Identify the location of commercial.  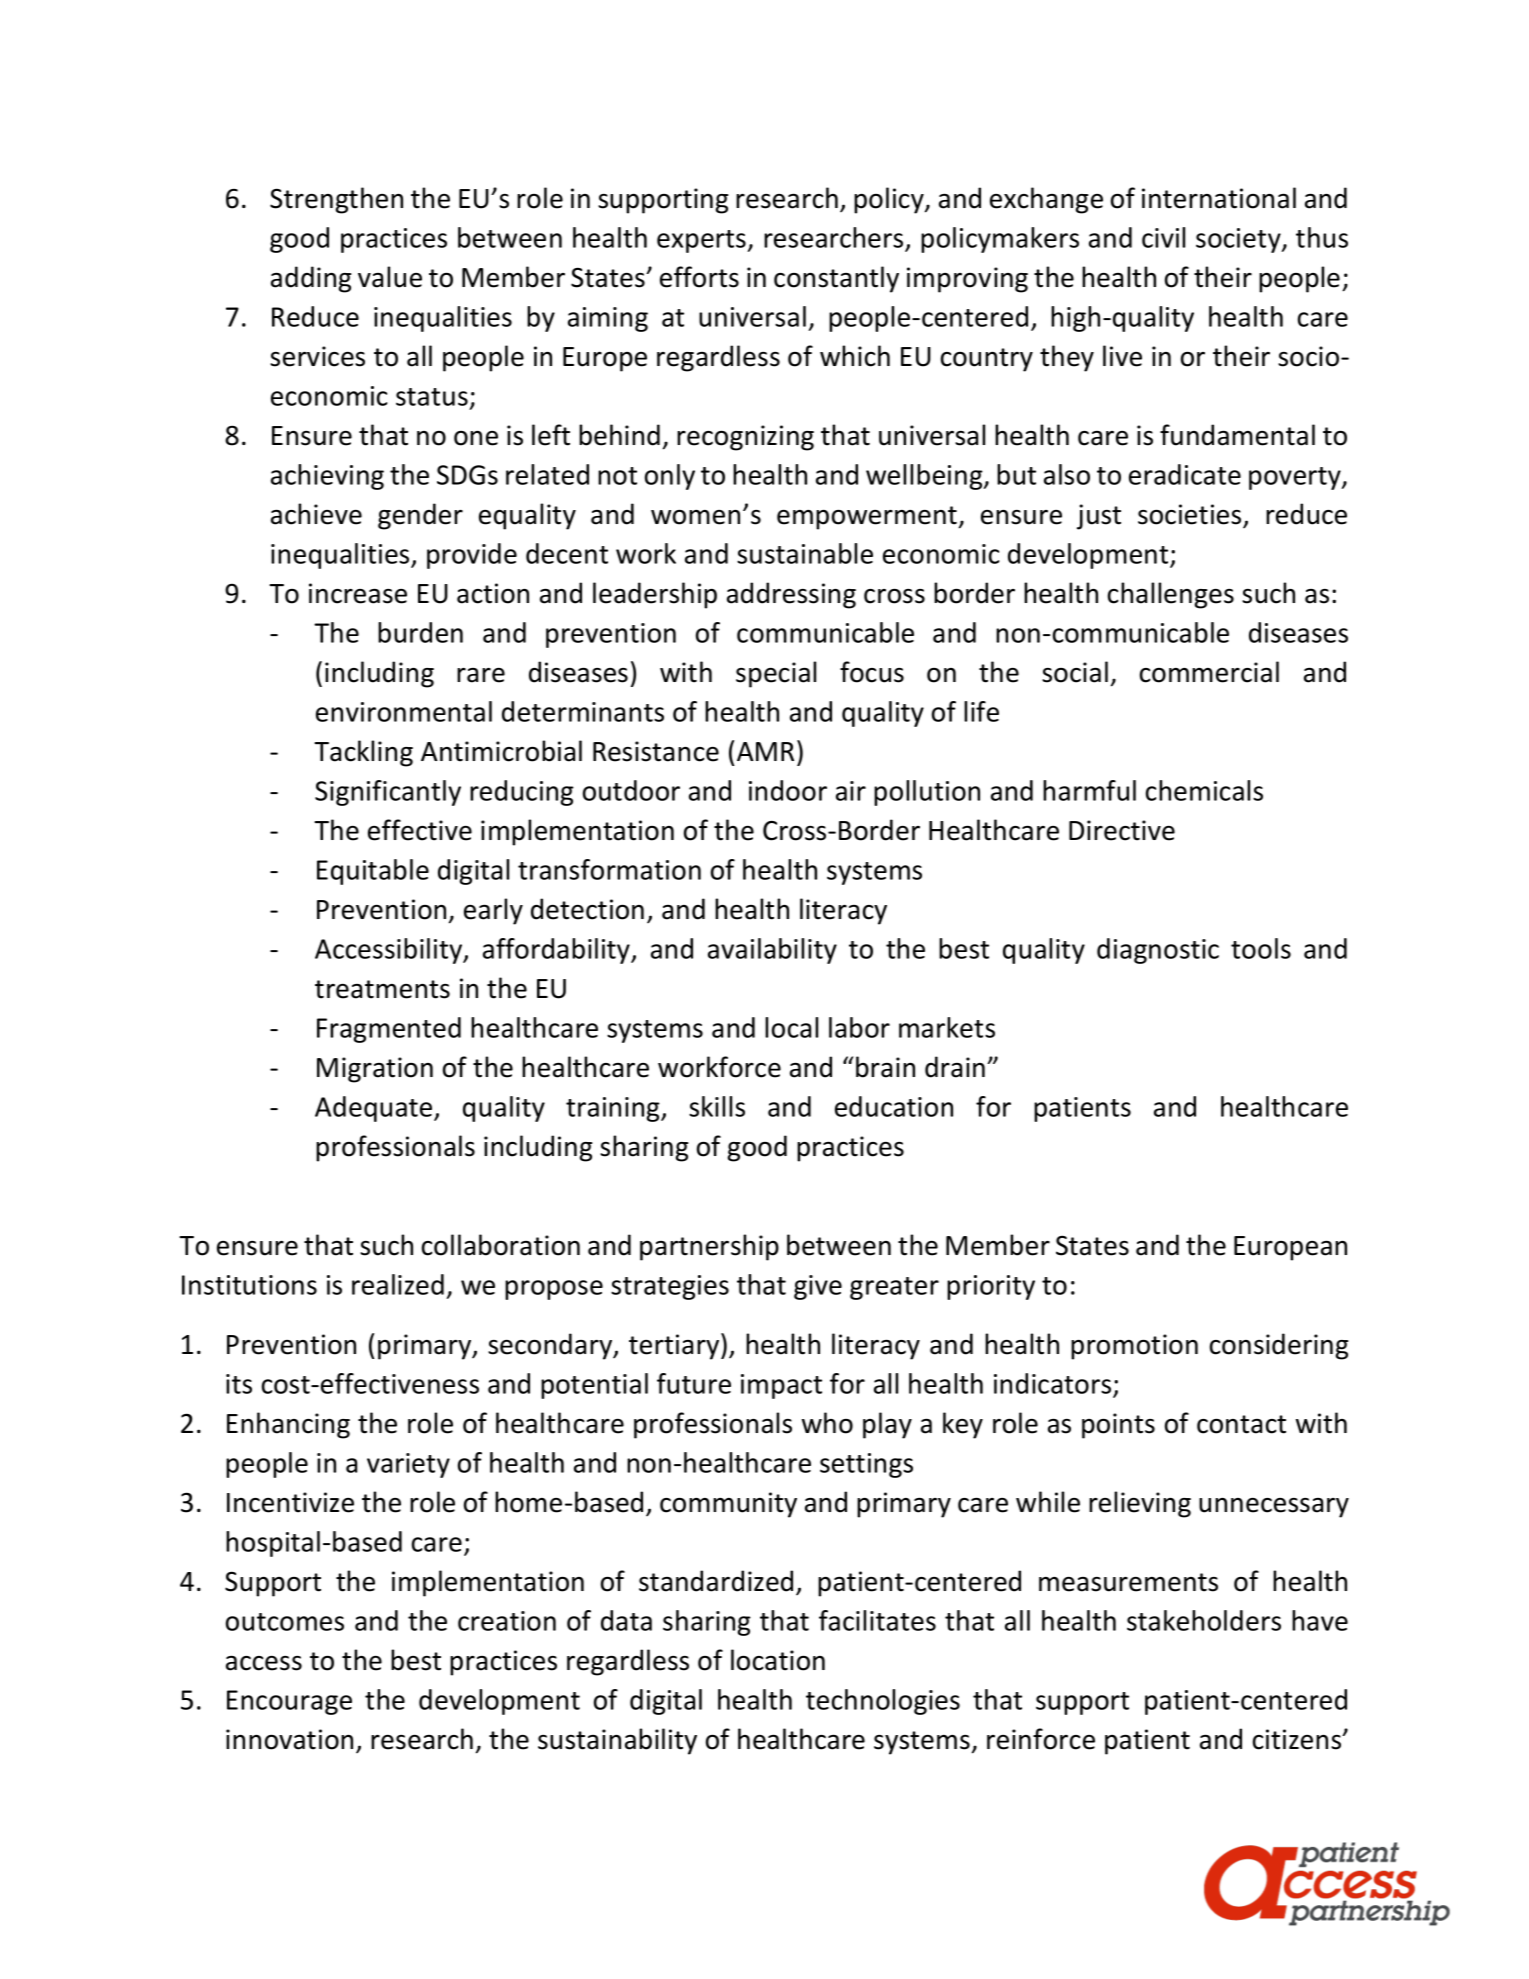
(1209, 672).
